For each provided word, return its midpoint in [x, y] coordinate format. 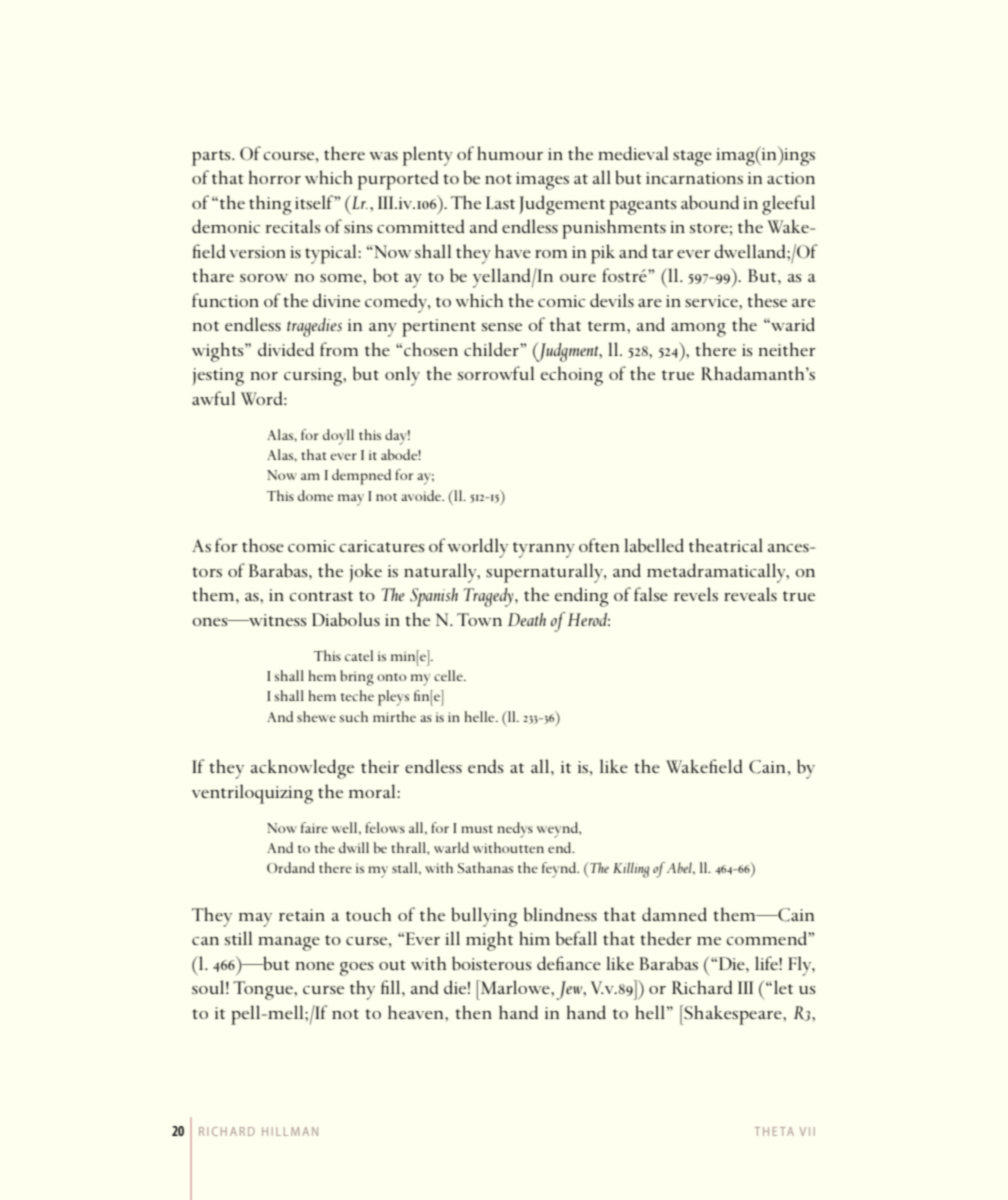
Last [500, 202]
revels [696, 594]
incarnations [694, 178]
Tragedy [490, 597]
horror [275, 177]
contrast [321, 596]
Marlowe [515, 987]
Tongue [264, 990]
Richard [702, 987]
